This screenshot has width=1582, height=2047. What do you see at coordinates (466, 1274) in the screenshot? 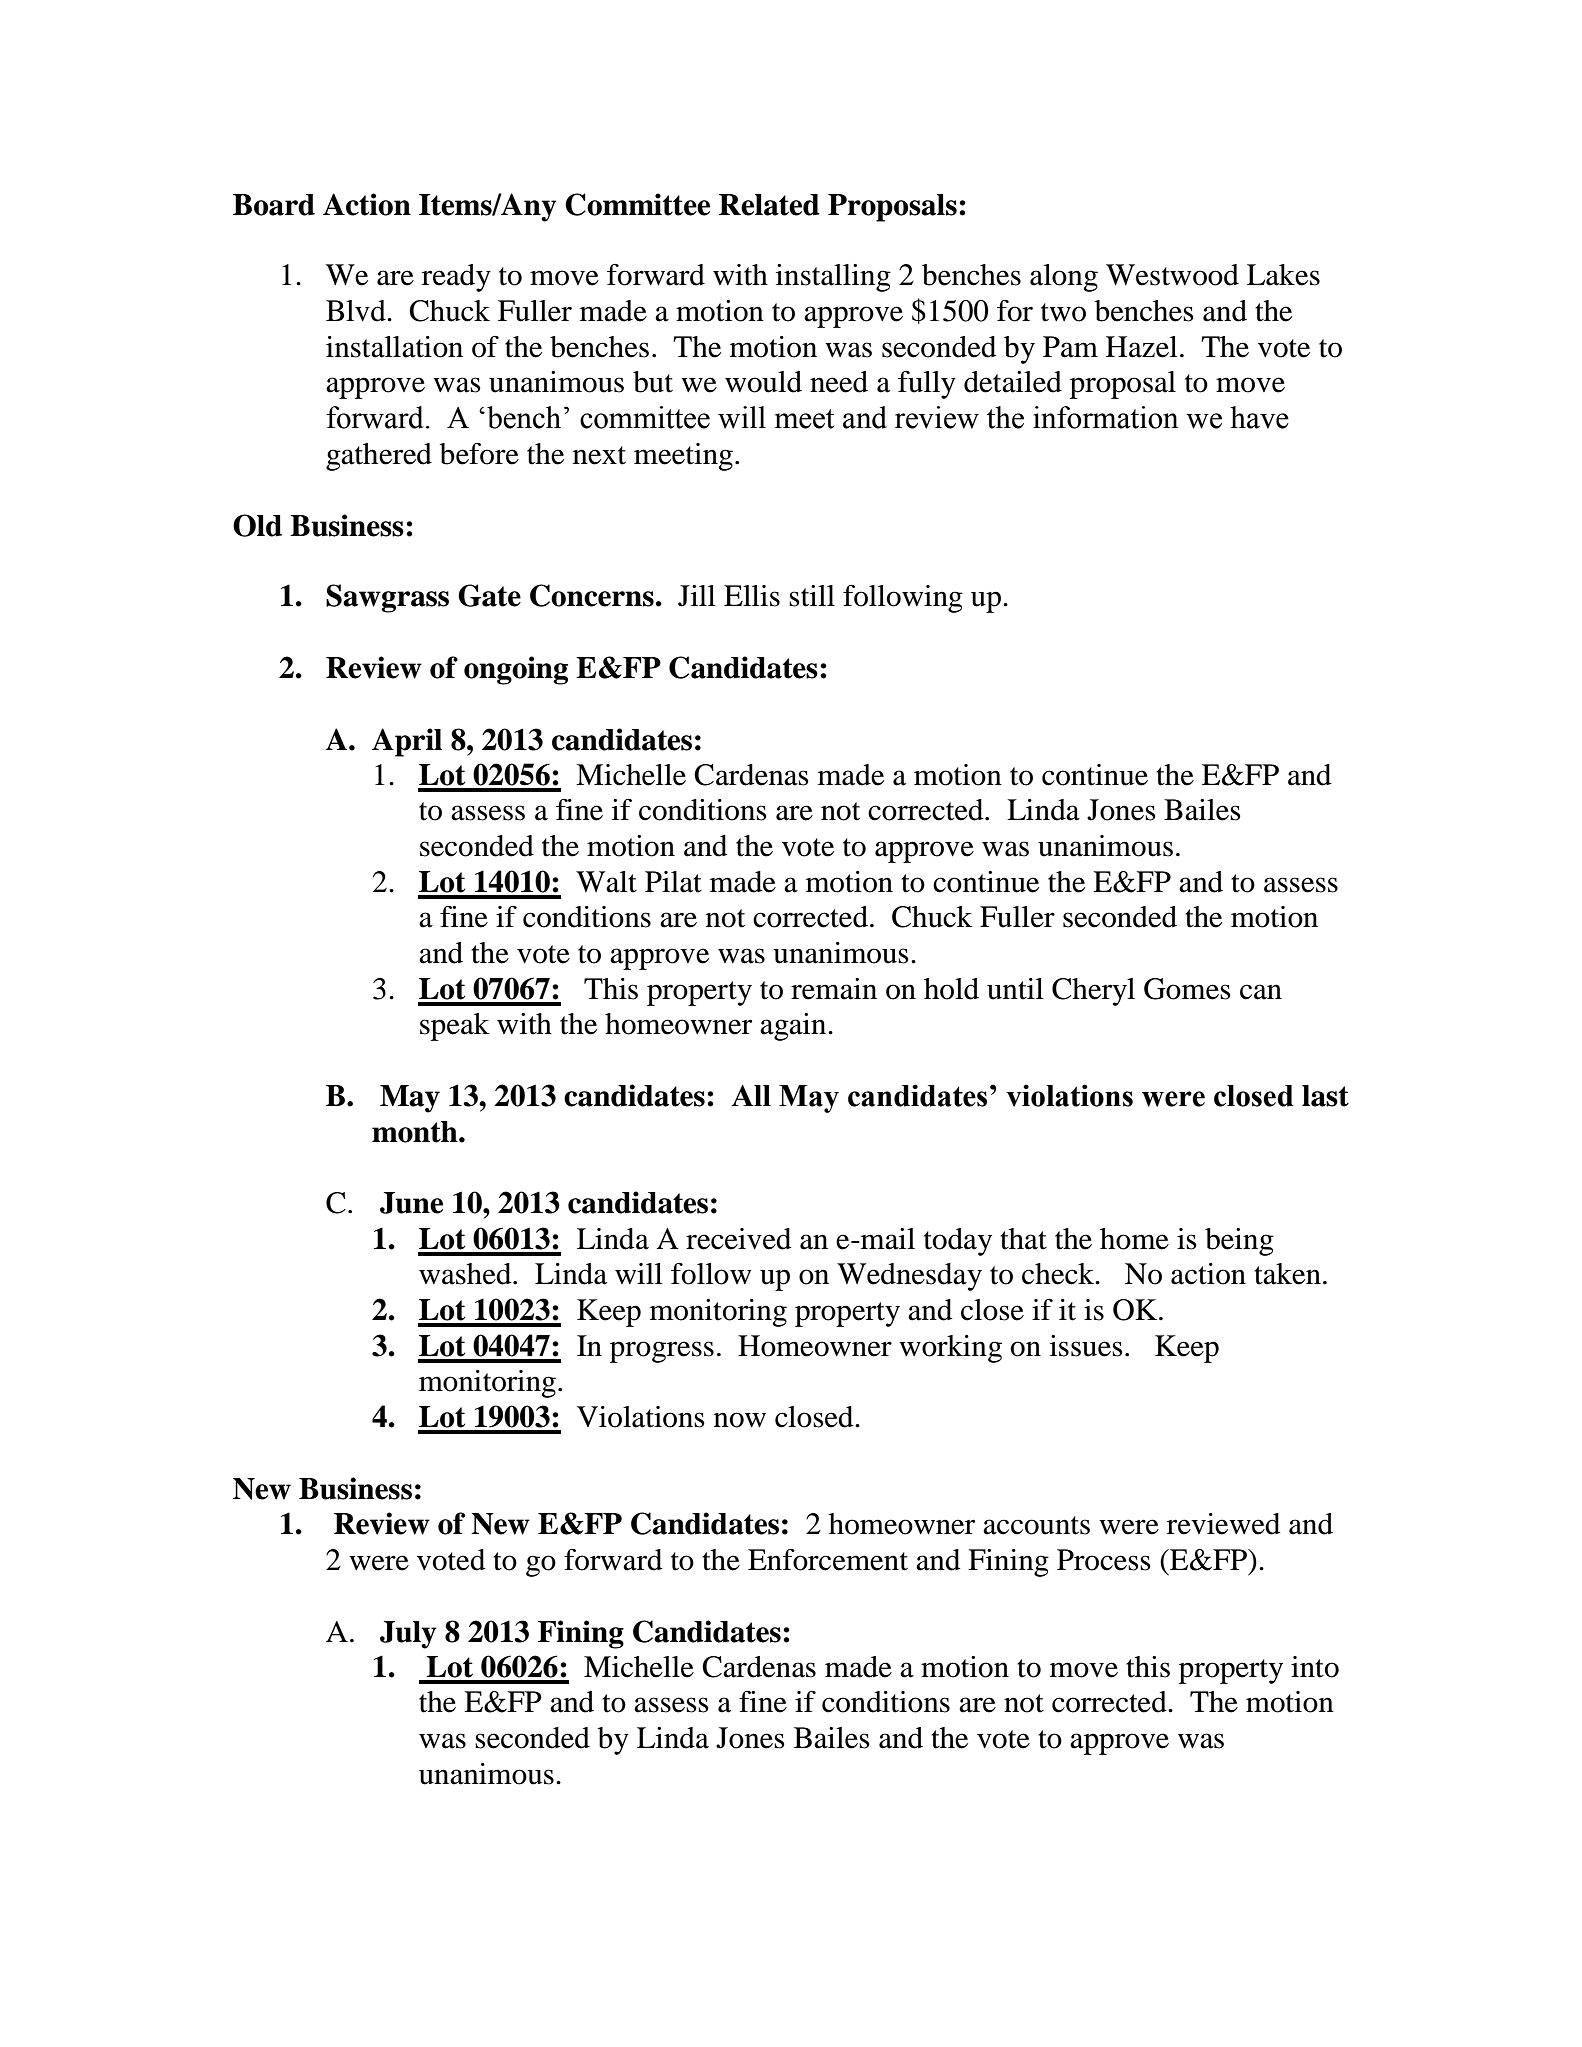
I see `washed` at bounding box center [466, 1274].
